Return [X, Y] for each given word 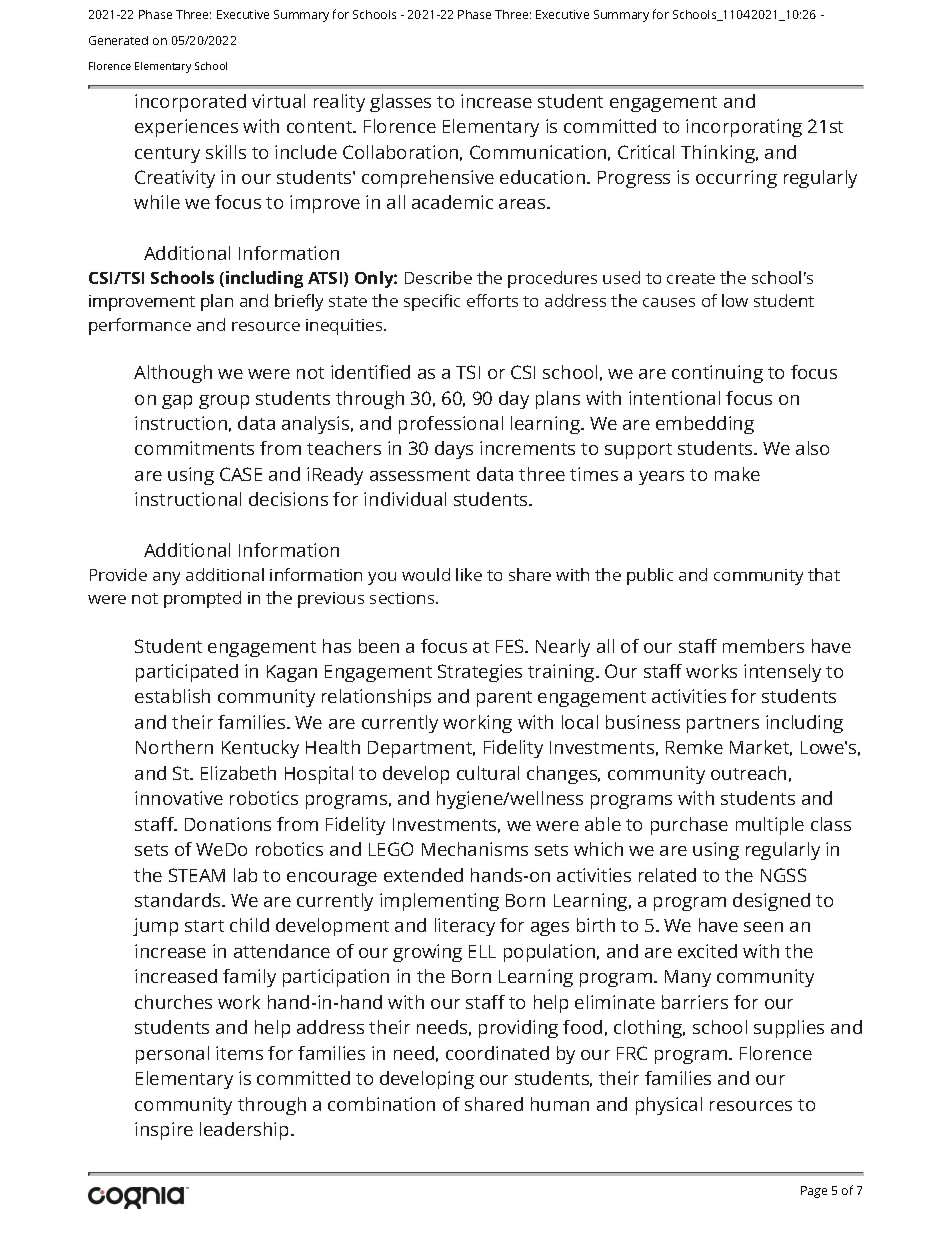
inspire [164, 1131]
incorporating [744, 128]
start [204, 926]
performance [140, 326]
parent [504, 699]
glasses [400, 103]
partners [723, 725]
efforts [492, 300]
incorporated [190, 103]
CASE [241, 474]
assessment [420, 475]
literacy [465, 927]
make [737, 474]
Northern [174, 747]
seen [763, 927]
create [691, 278]
